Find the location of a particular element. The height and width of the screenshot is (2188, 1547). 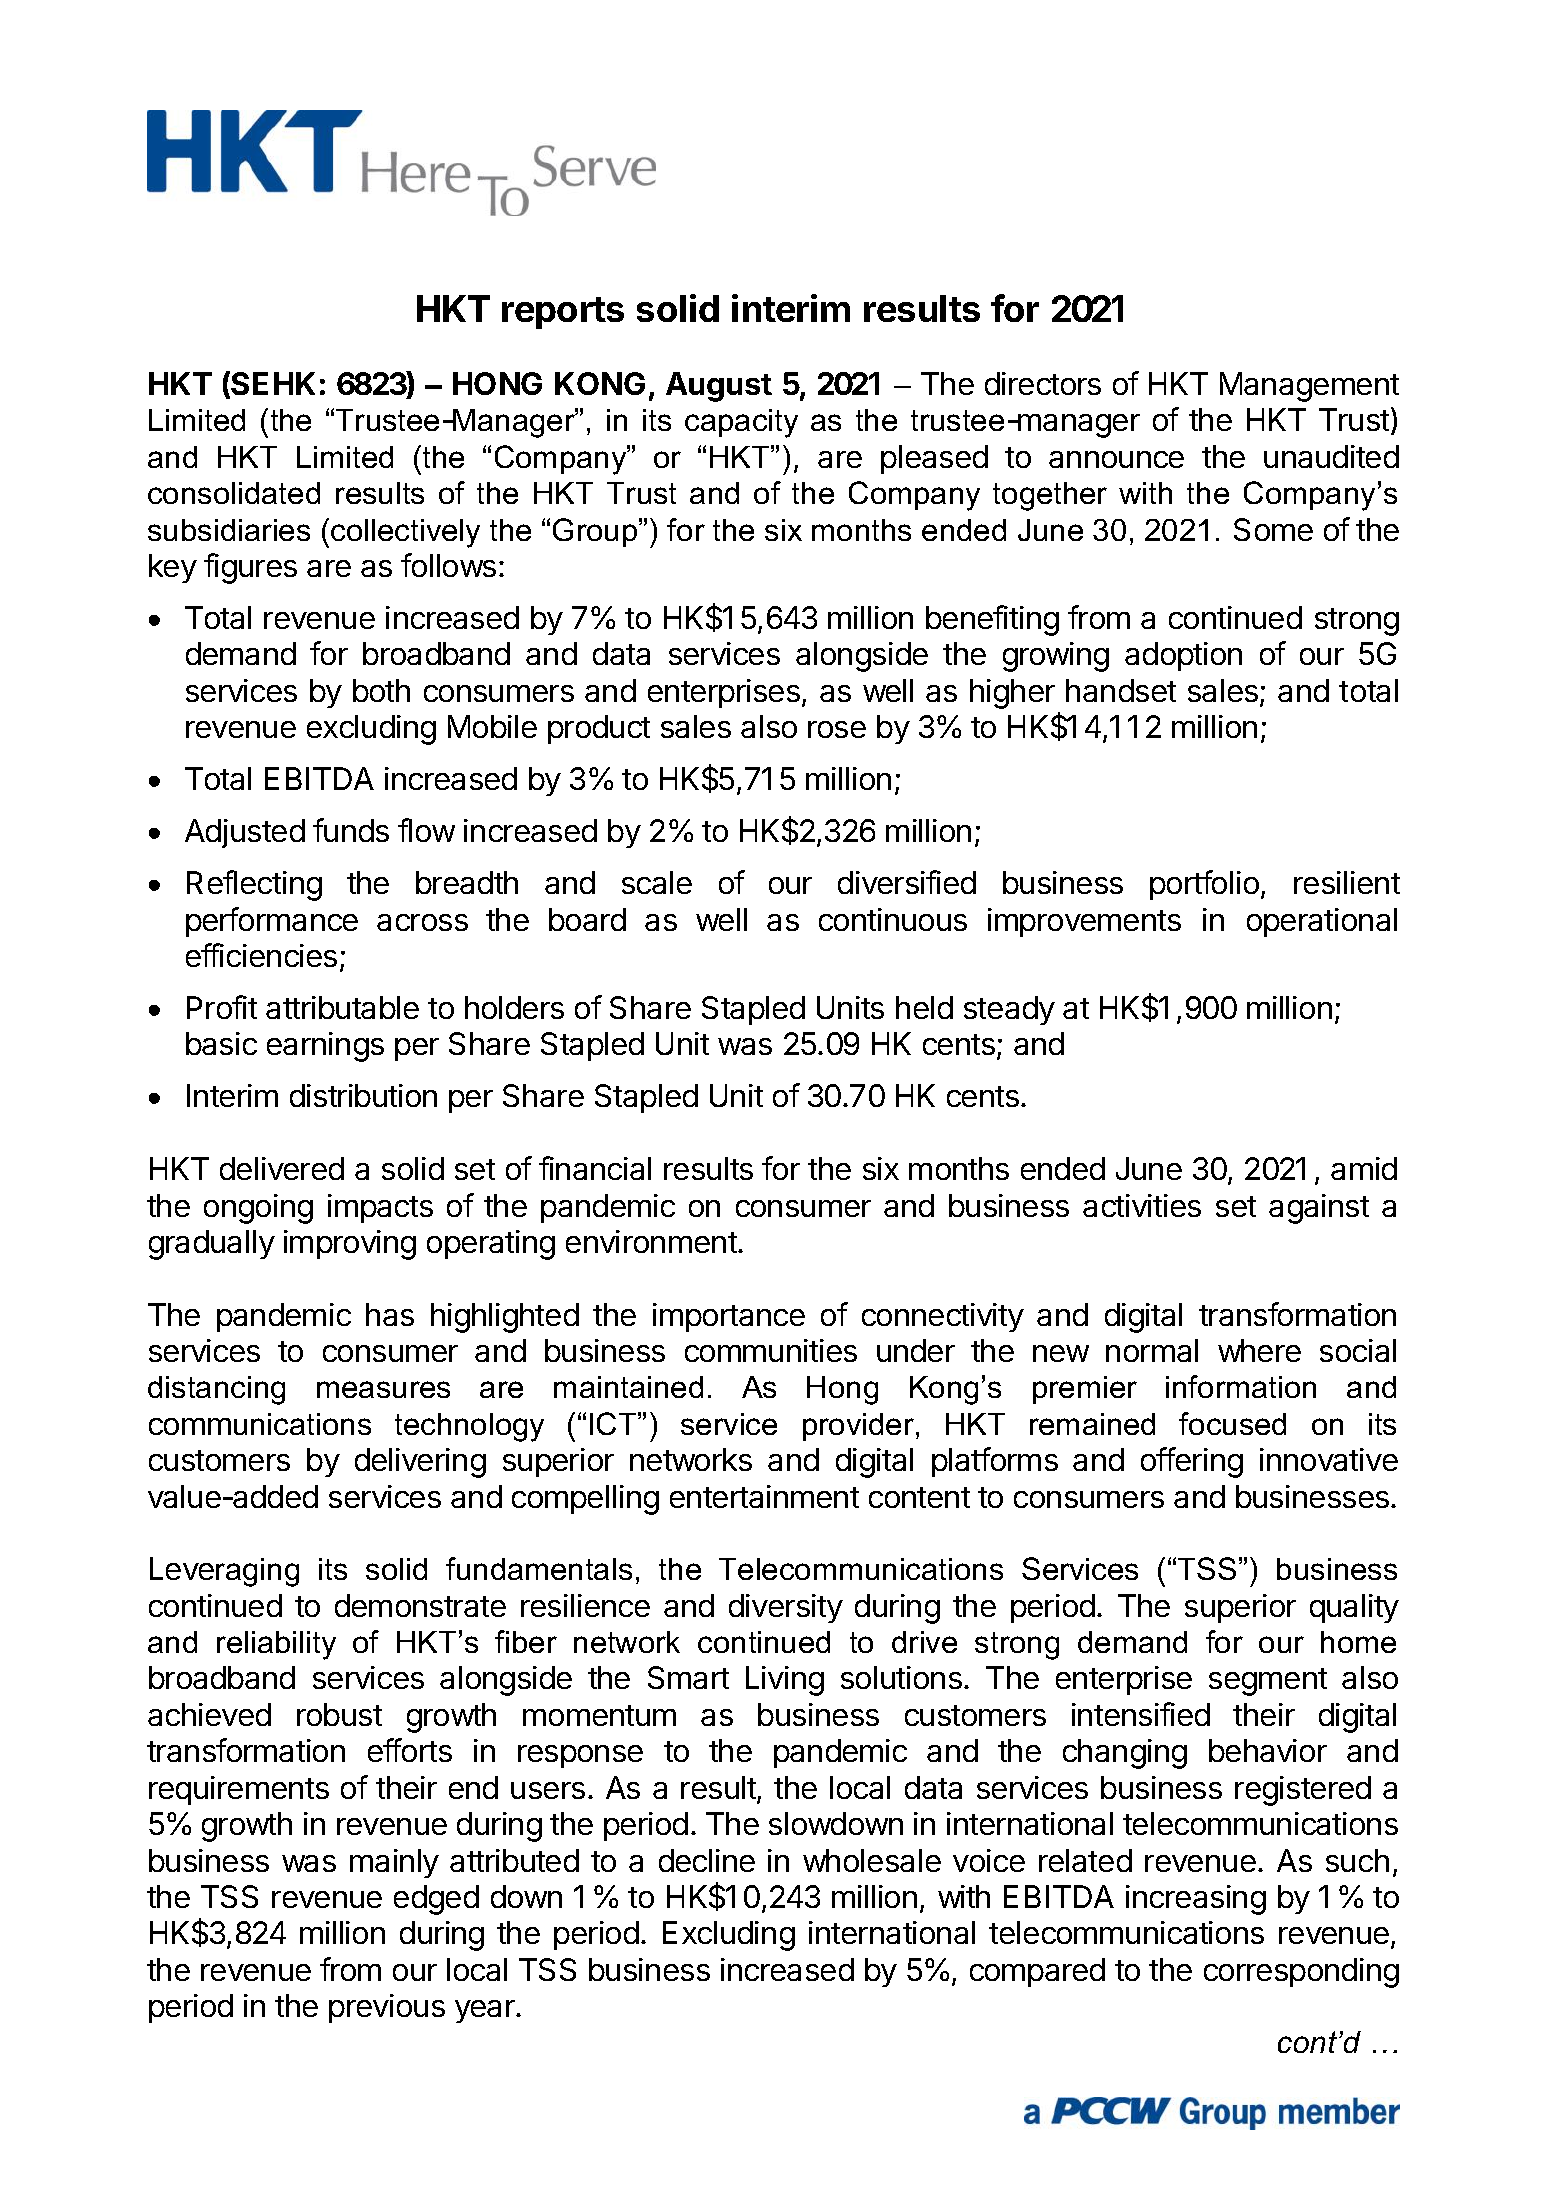

Management is located at coordinates (1309, 387).
